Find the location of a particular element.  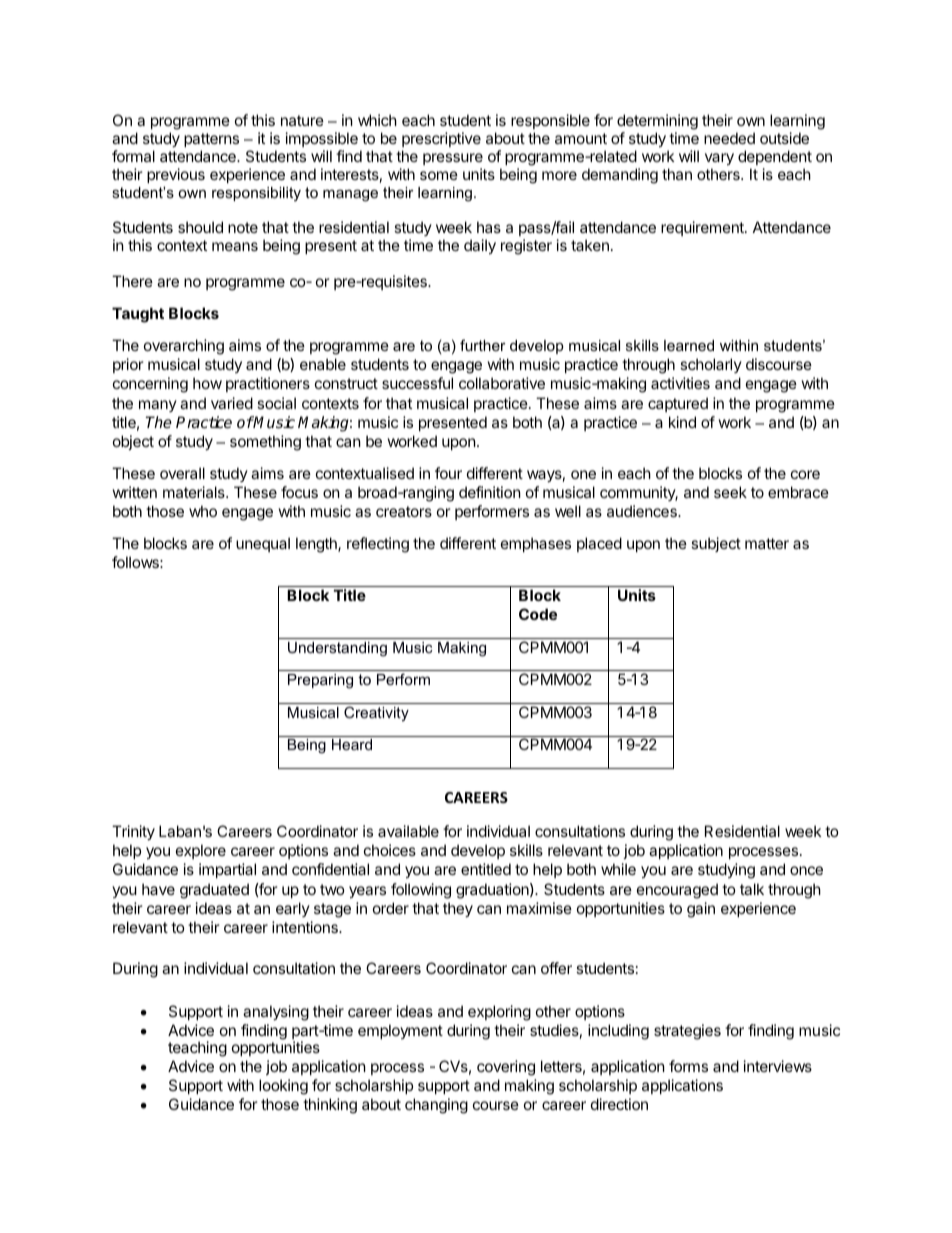

explore is located at coordinates (201, 851).
